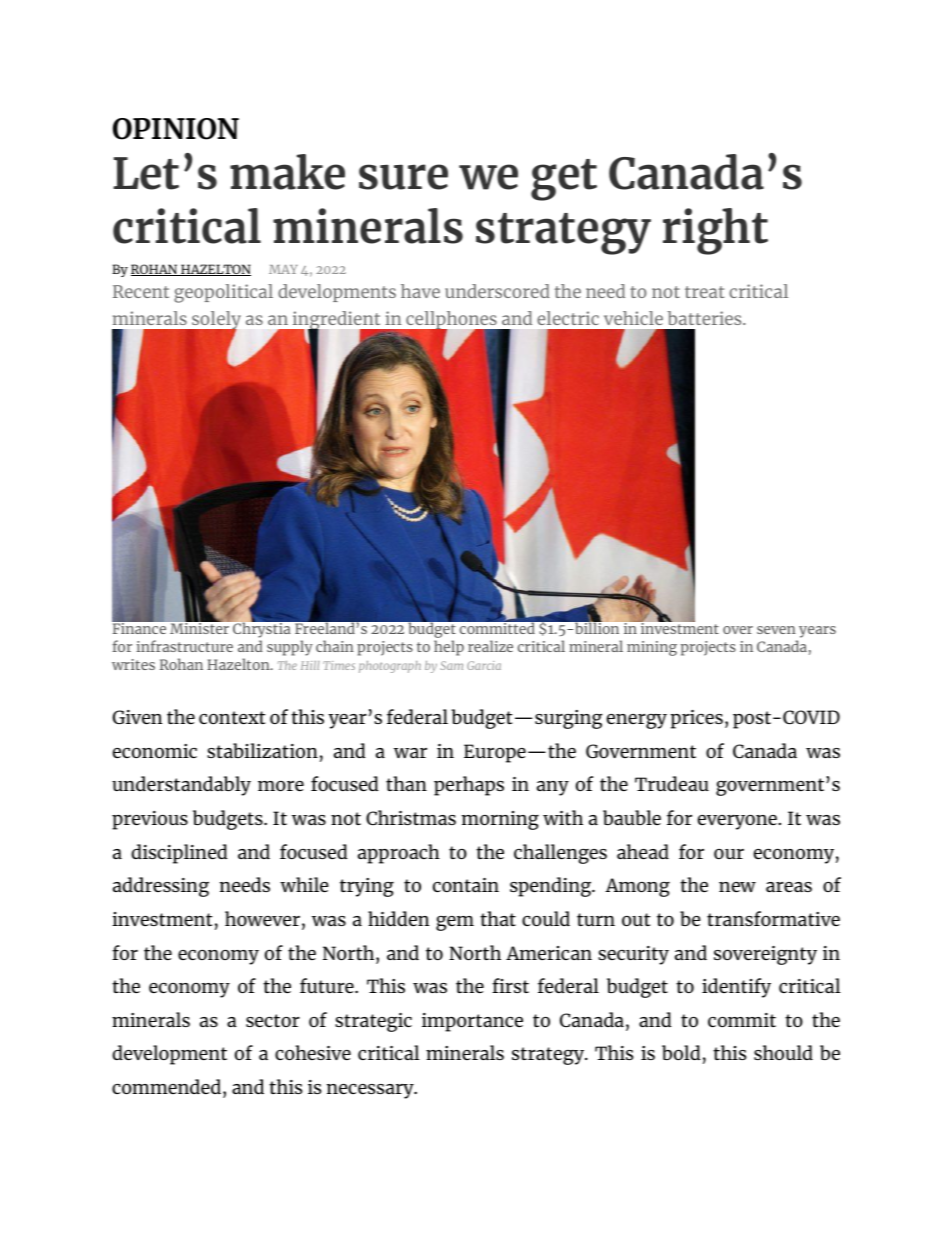 This screenshot has width=952, height=1233. What do you see at coordinates (403, 177) in the screenshot?
I see `sure` at bounding box center [403, 177].
